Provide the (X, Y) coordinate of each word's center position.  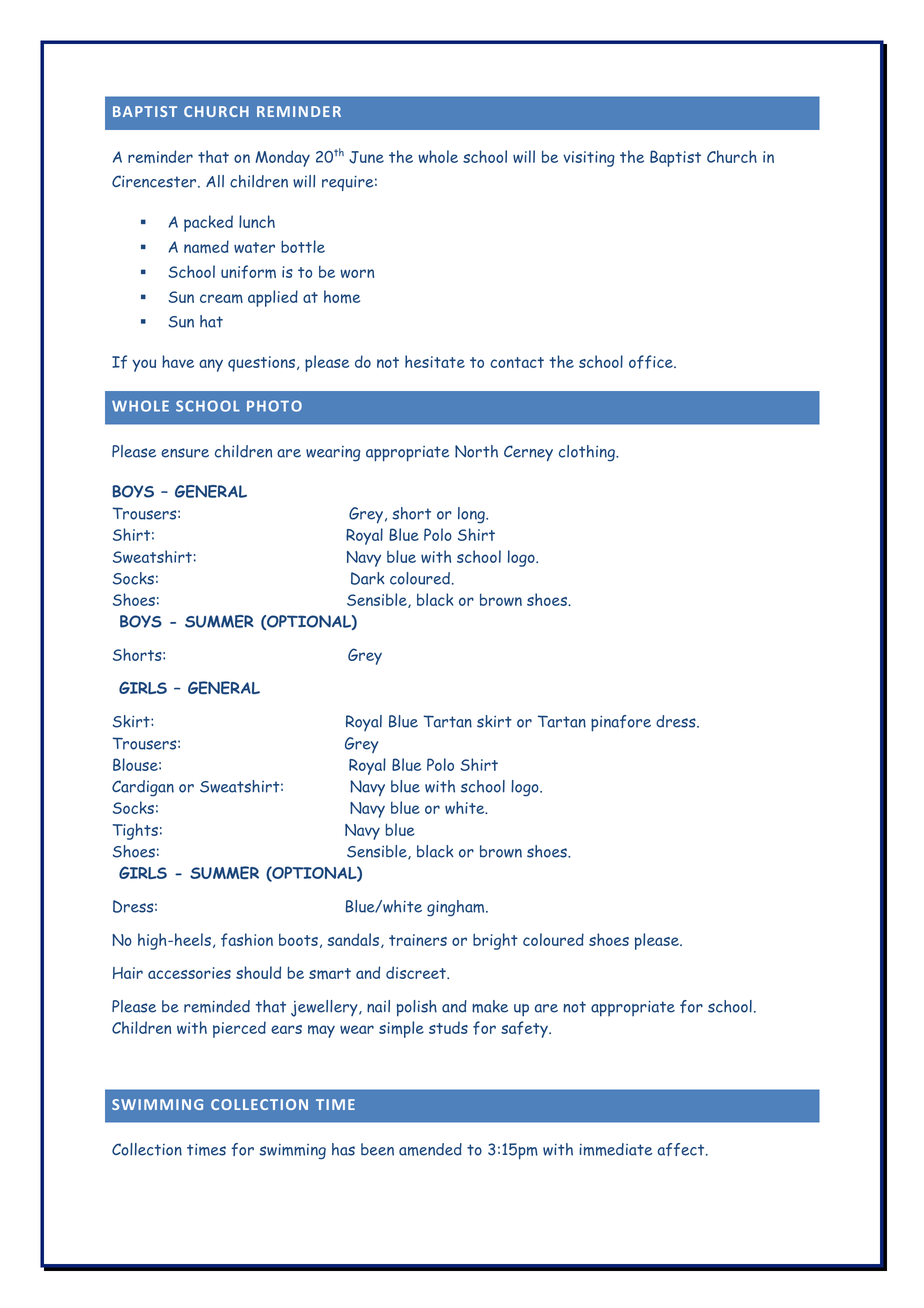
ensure (185, 453)
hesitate (435, 361)
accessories (189, 973)
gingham (457, 908)
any (211, 365)
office (652, 362)
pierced (239, 1029)
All (215, 181)
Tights (135, 831)
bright (495, 941)
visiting (589, 159)
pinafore (621, 723)
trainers (418, 940)
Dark (368, 578)
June (366, 157)
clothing (588, 453)
